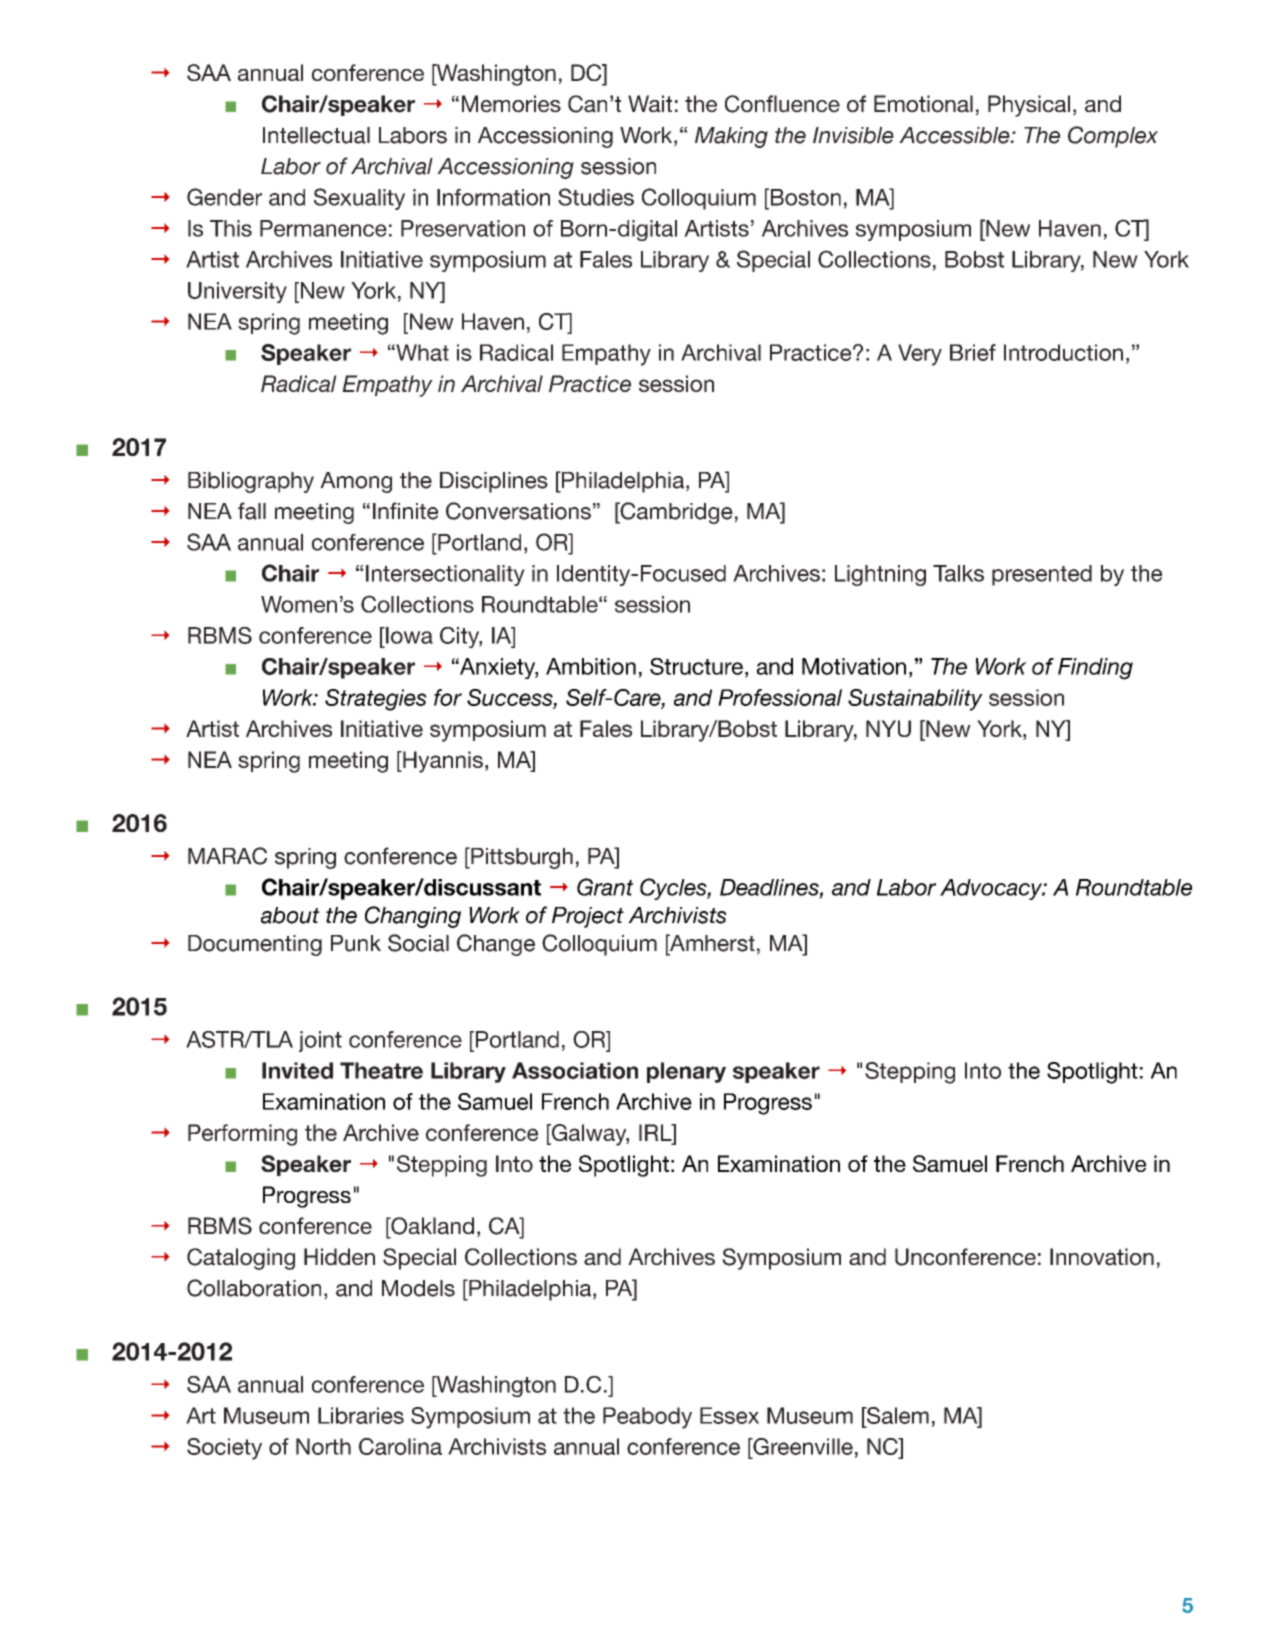 The image size is (1268, 1641). I want to click on Intellectual, so click(316, 135).
